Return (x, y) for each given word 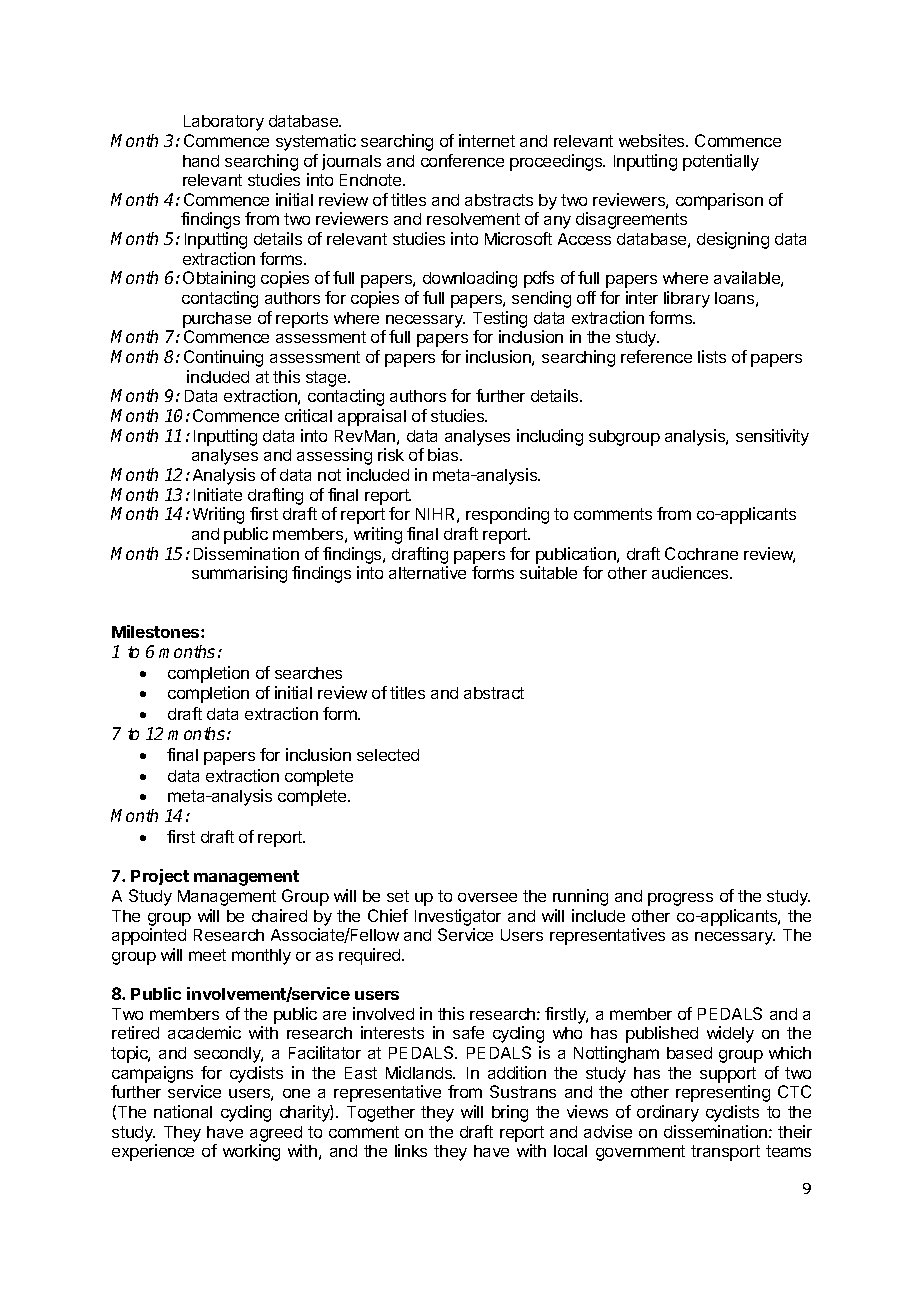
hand (201, 161)
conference (462, 160)
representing (723, 1093)
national (183, 1111)
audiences (691, 572)
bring (510, 1113)
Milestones (157, 631)
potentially (721, 162)
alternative (427, 572)
